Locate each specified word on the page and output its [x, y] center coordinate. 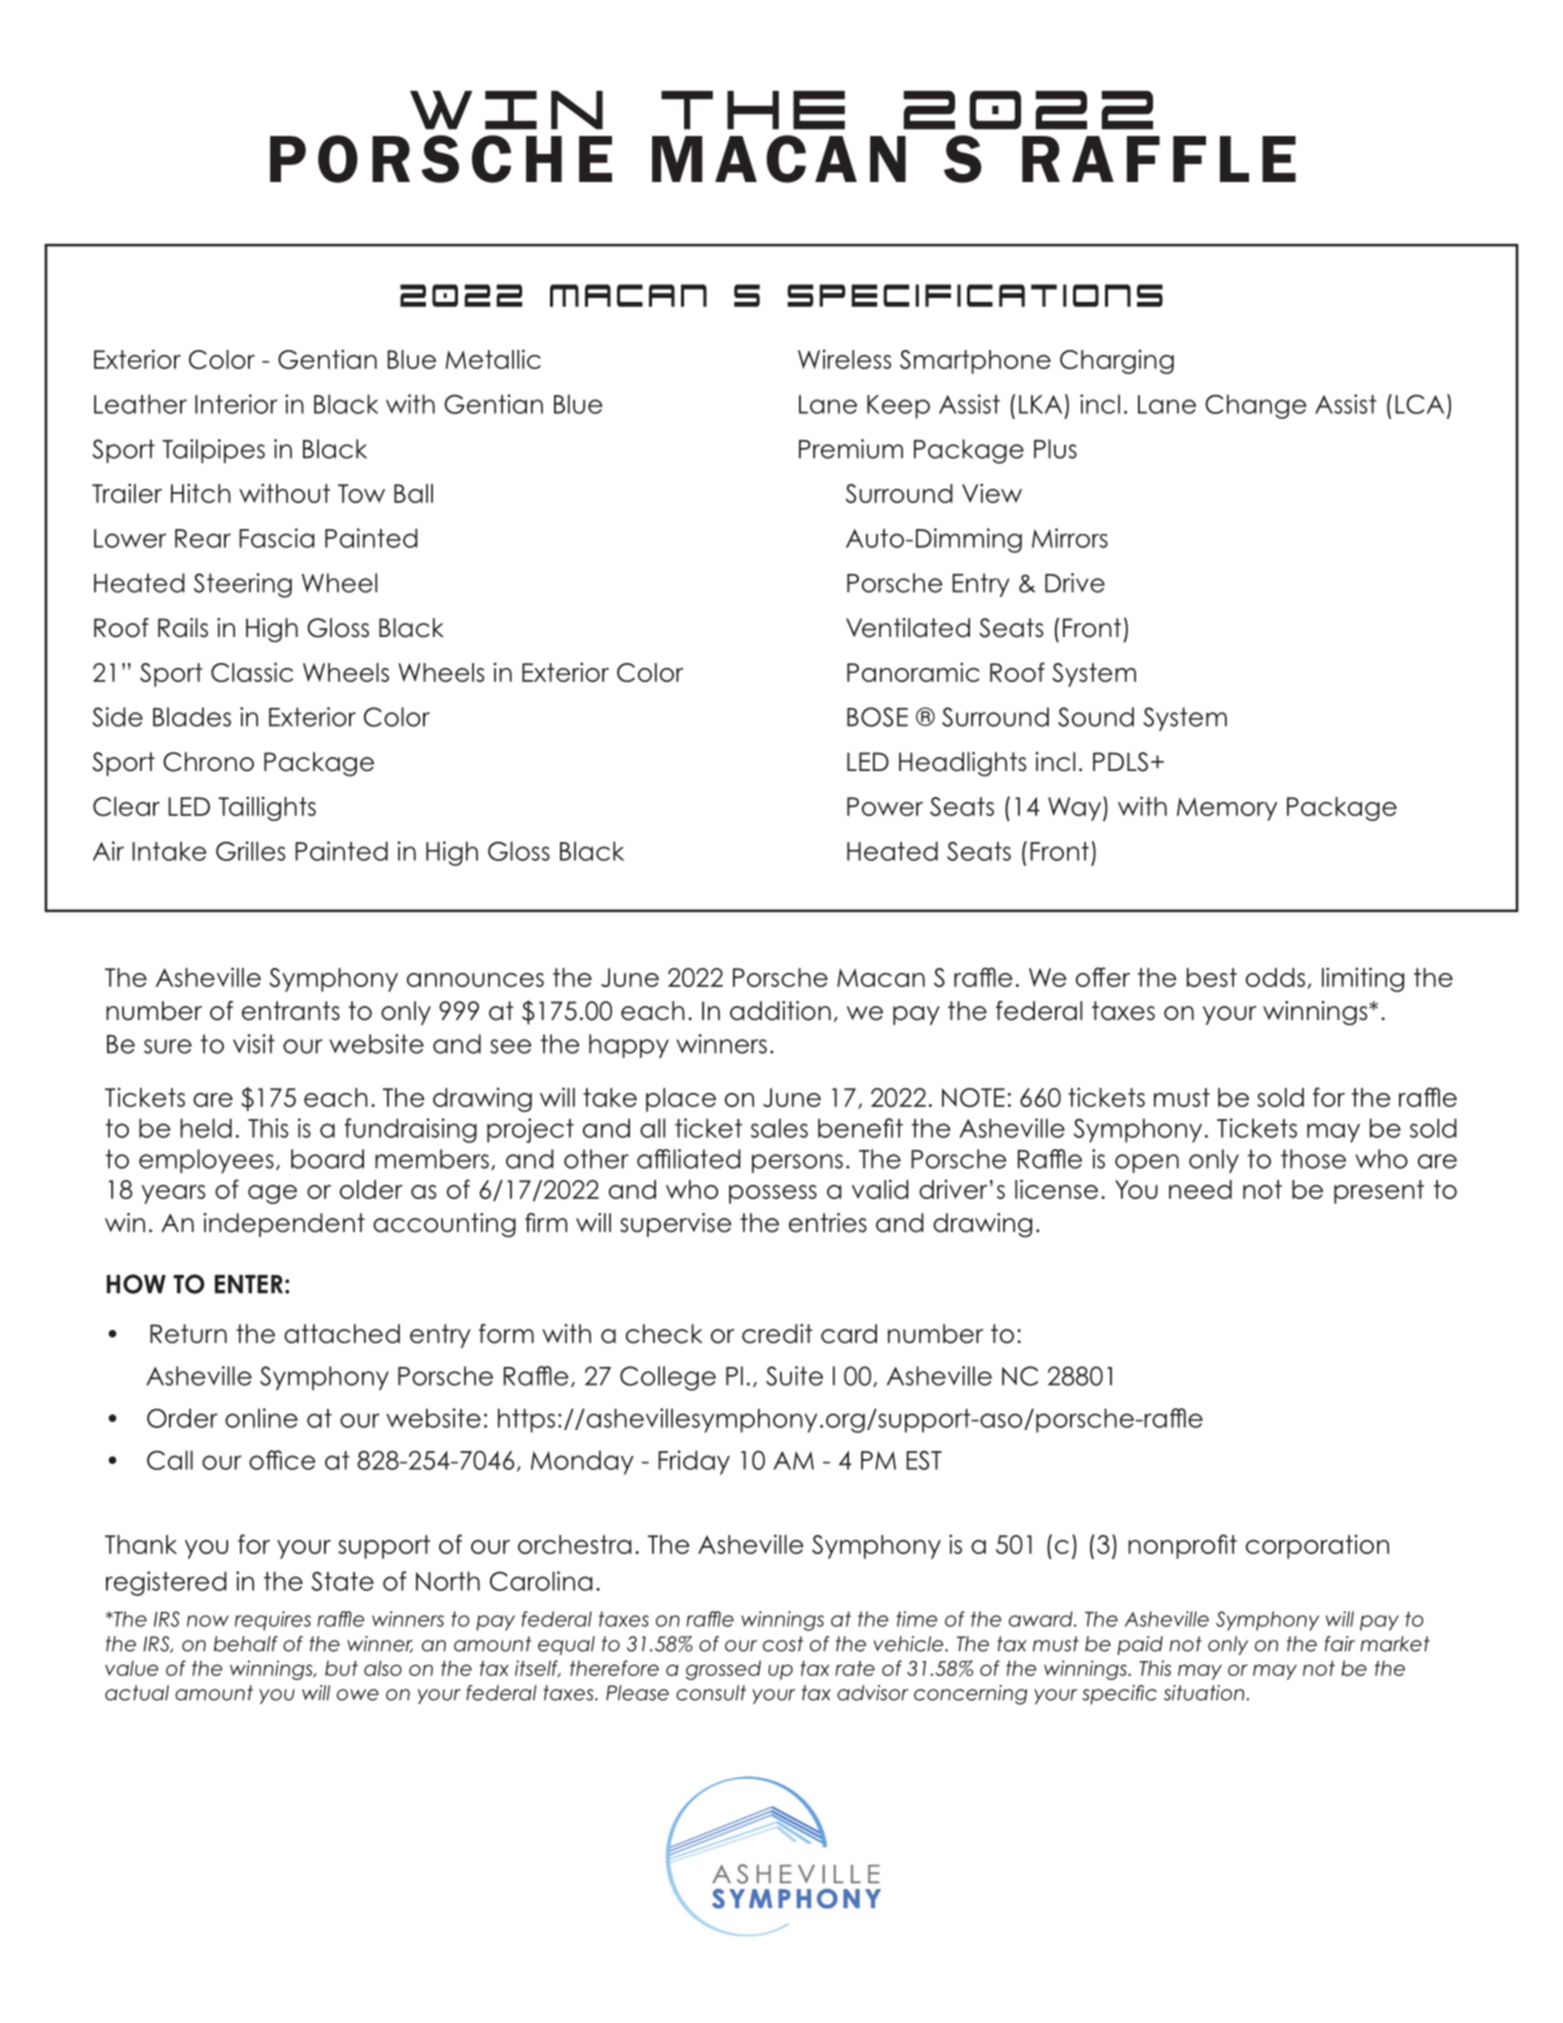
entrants [291, 1011]
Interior [236, 404]
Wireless [844, 359]
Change [1255, 406]
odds [1275, 977]
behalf [246, 1644]
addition [780, 1011]
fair [1340, 1644]
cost [783, 1644]
